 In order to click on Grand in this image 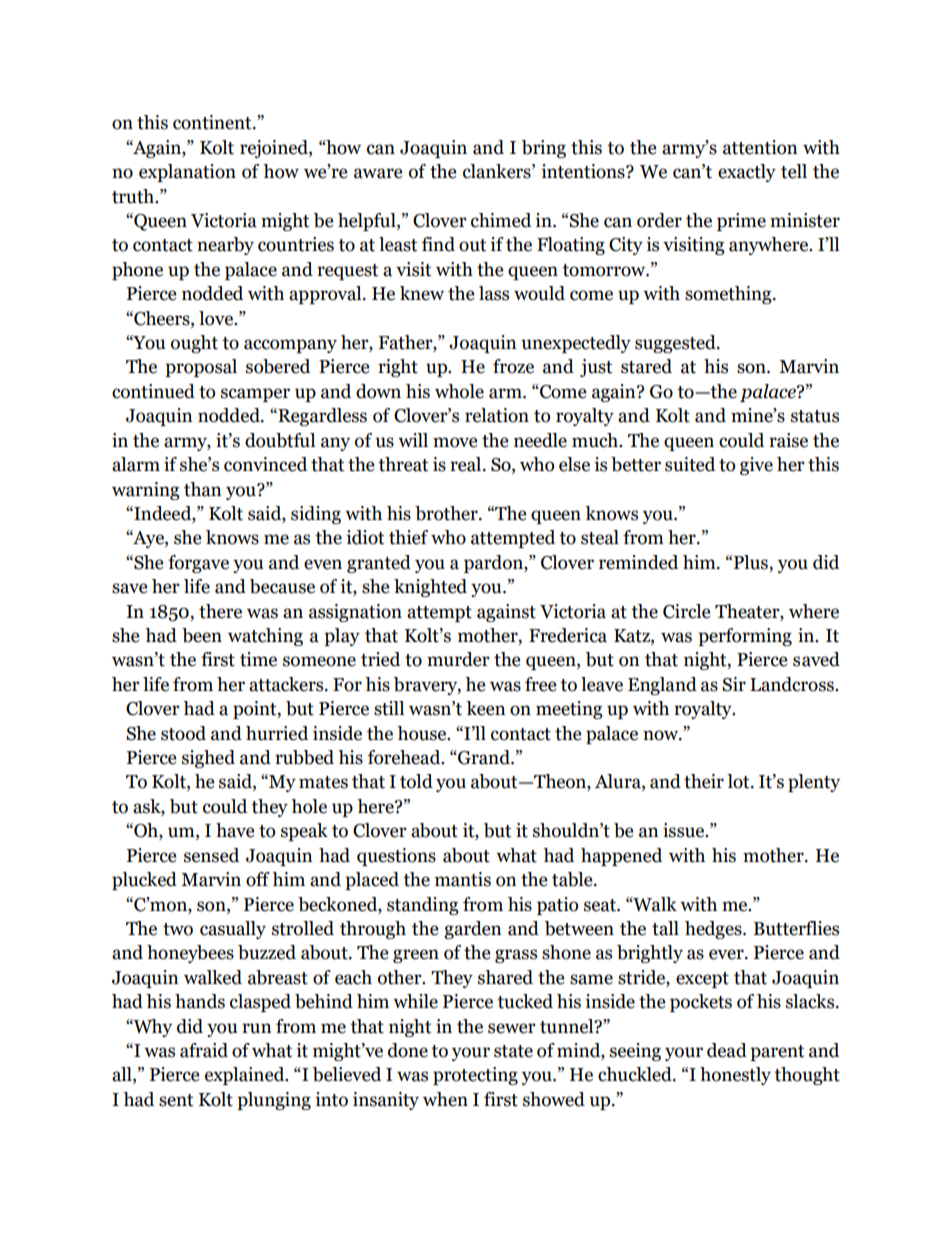, I will do `click(484, 757)`.
